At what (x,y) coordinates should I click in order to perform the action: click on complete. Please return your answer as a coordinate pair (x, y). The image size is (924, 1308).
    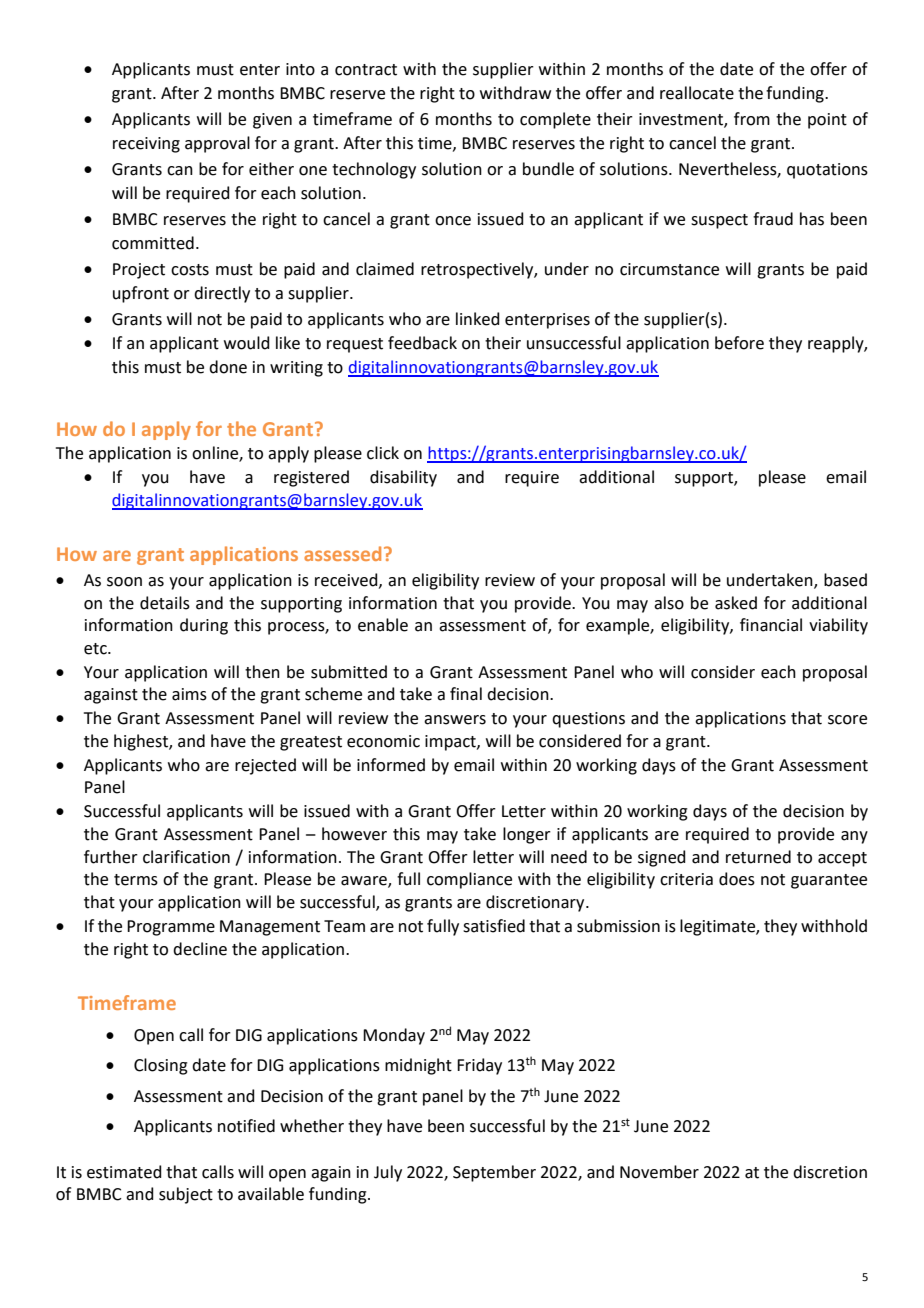
    Looking at the image, I should click on (555, 120).
